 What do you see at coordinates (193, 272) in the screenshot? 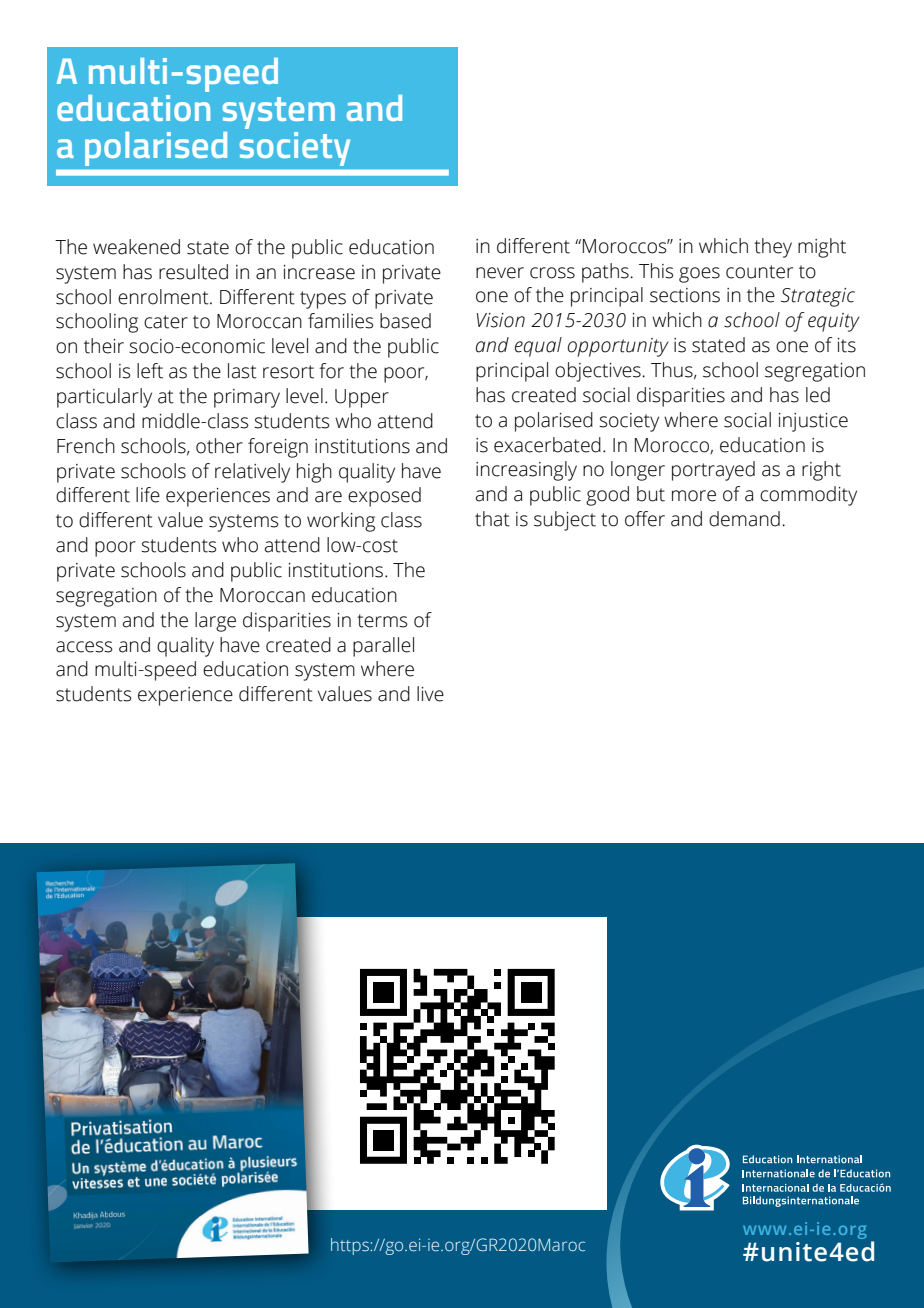
I see `resulted` at bounding box center [193, 272].
